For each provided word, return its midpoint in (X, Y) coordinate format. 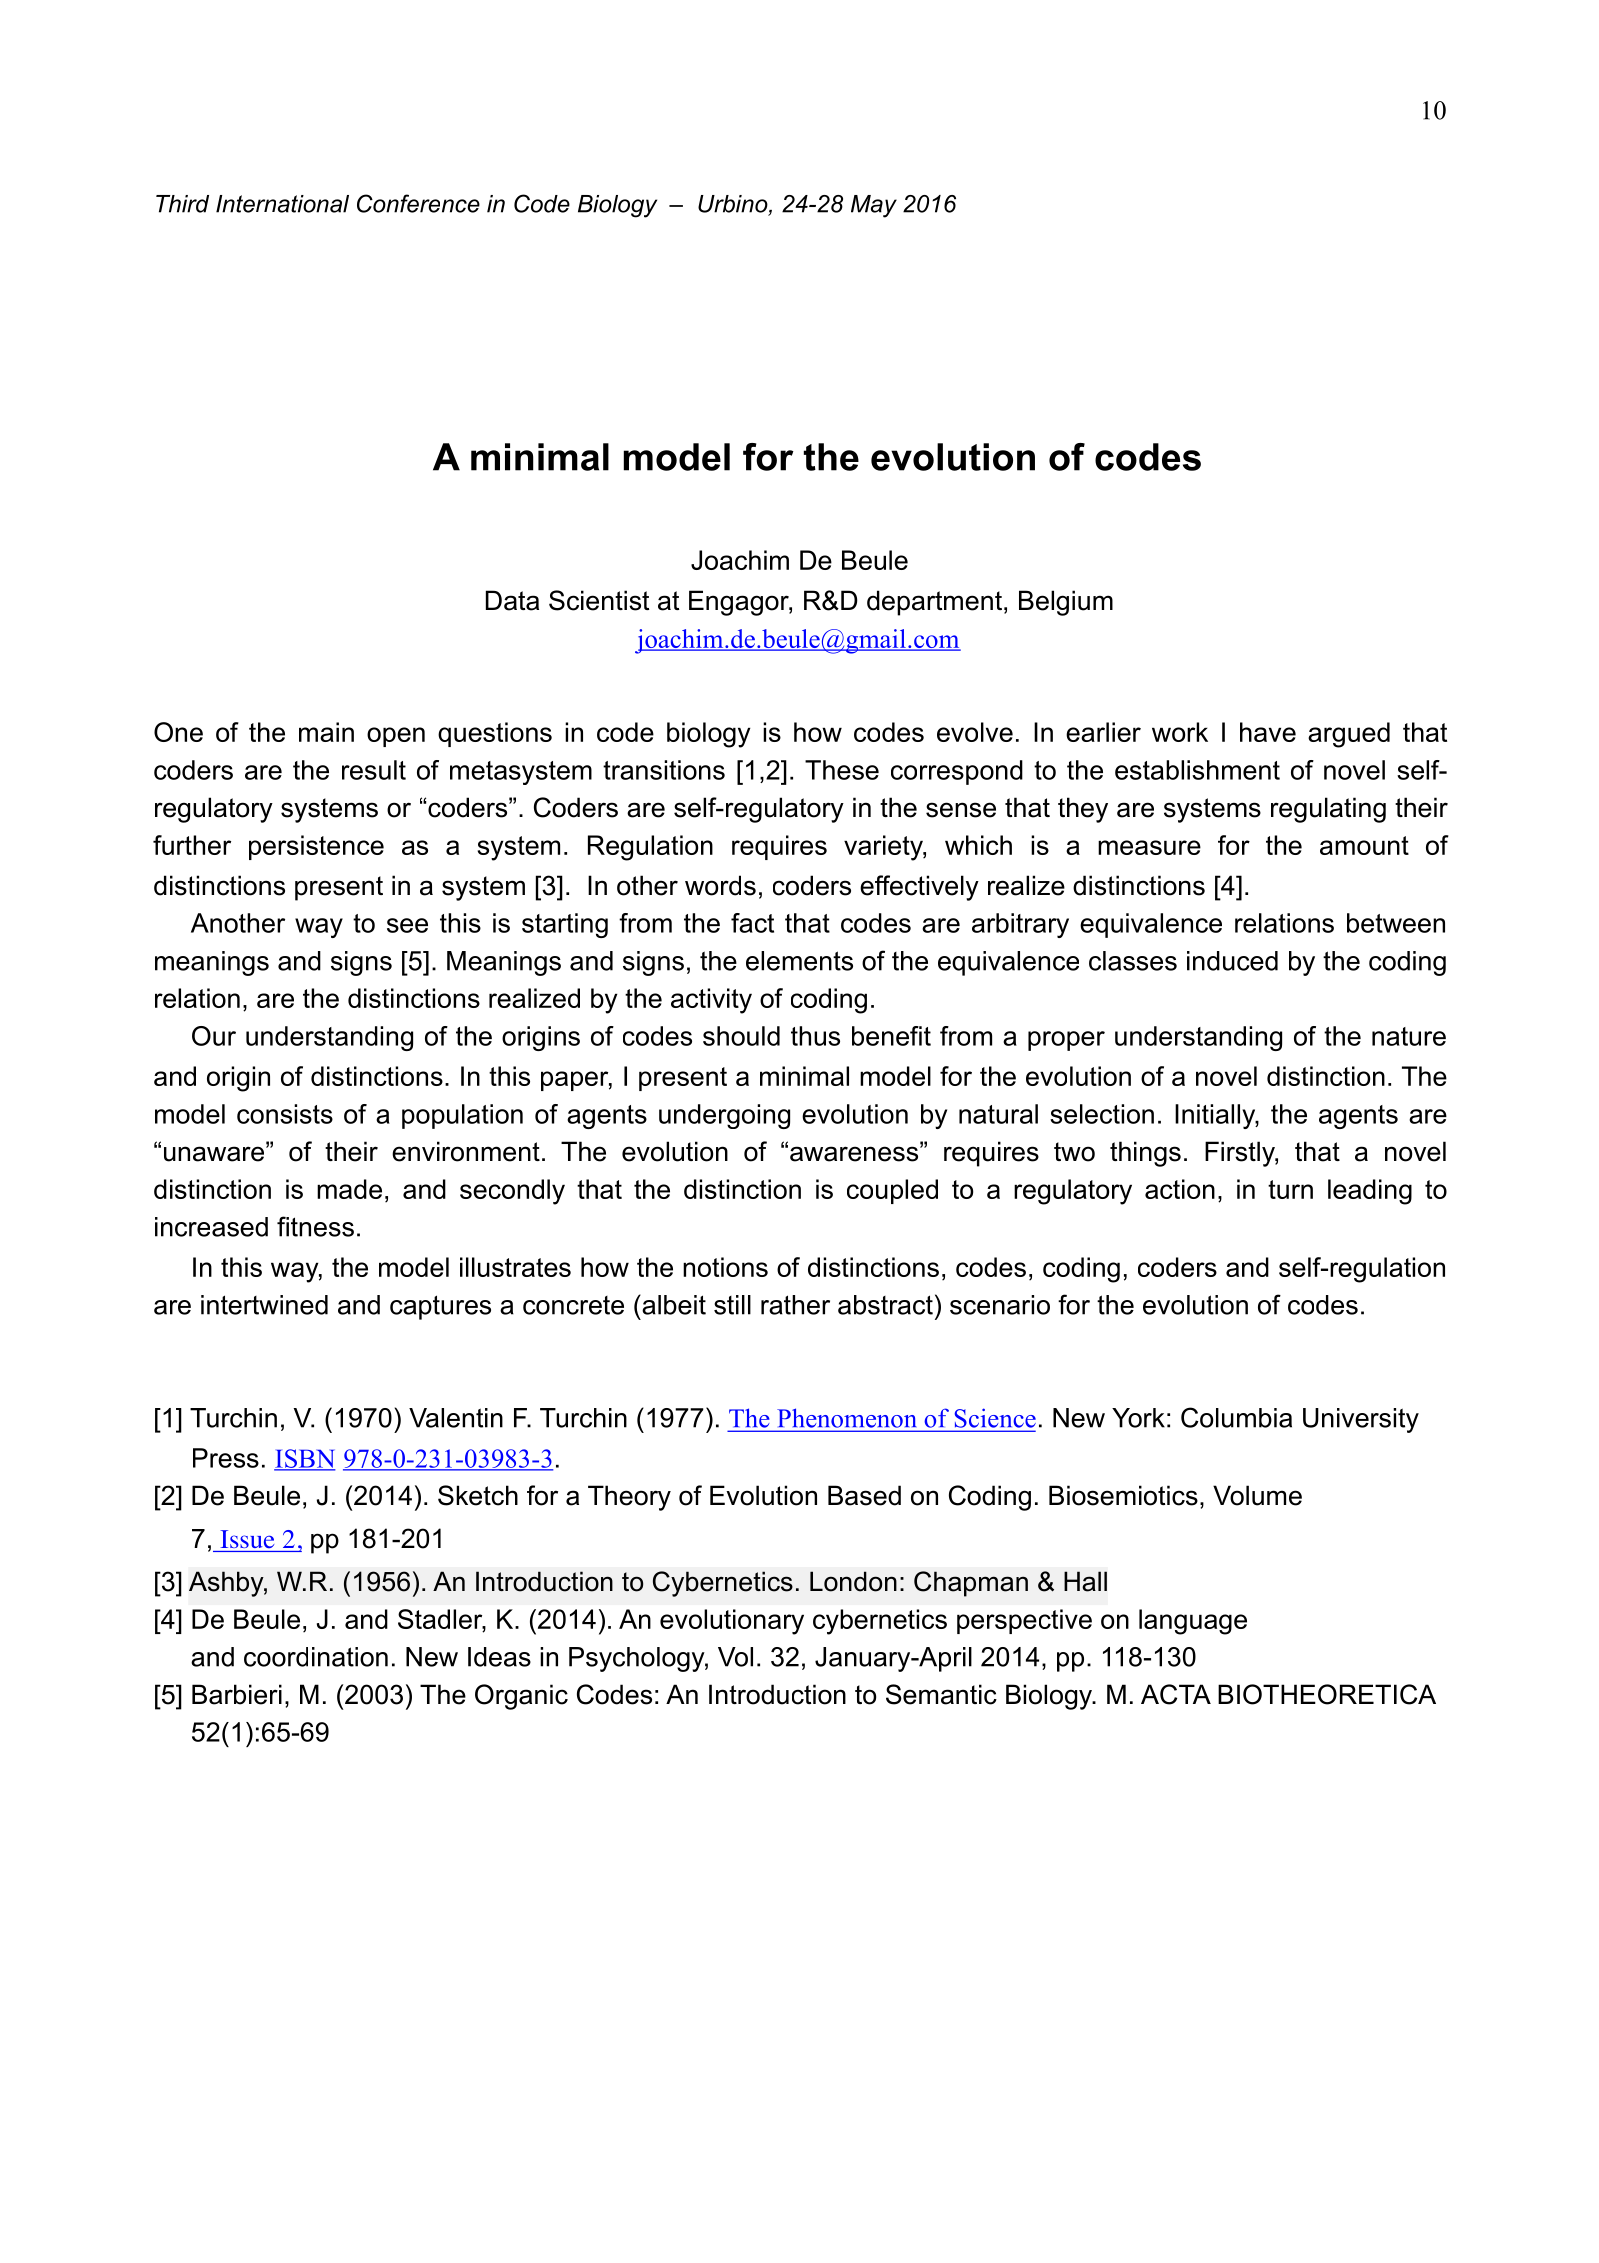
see (407, 925)
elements (799, 961)
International (282, 204)
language (1193, 1622)
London (853, 1581)
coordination (316, 1657)
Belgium (1066, 603)
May (874, 206)
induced (1232, 961)
